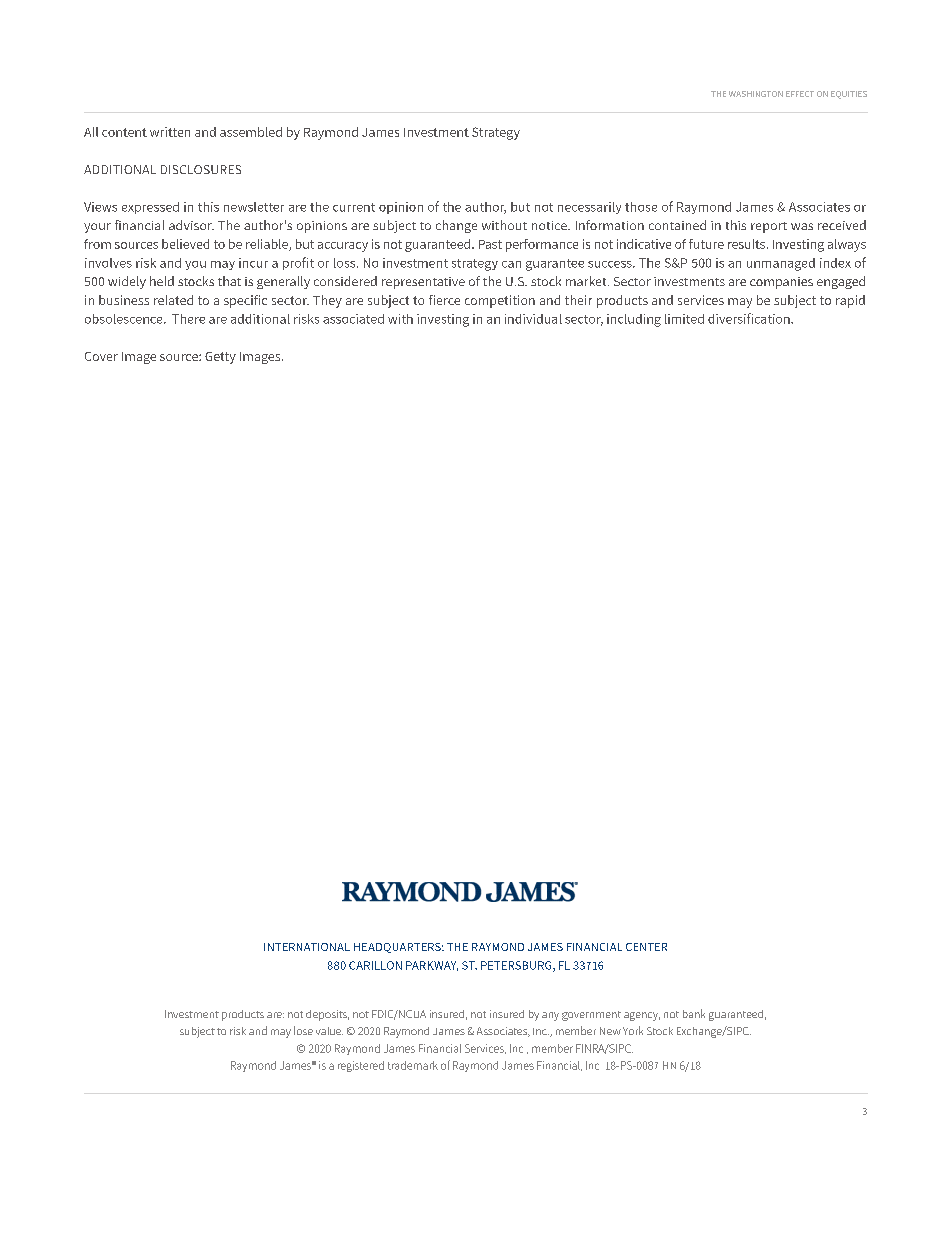  Describe the element at coordinates (303, 1030) in the screenshot. I see `lose` at that location.
